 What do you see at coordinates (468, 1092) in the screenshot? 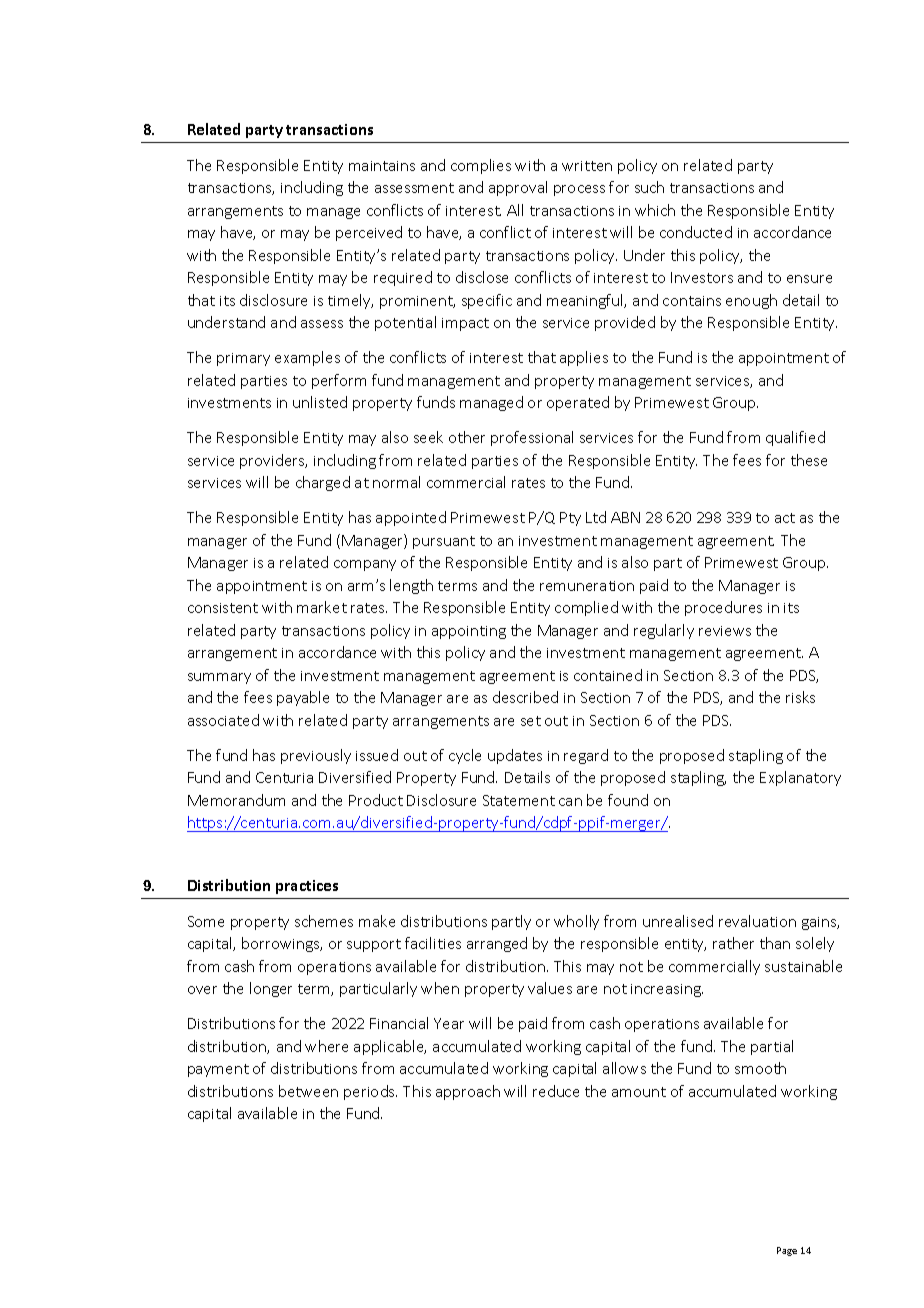
I see `approach` at bounding box center [468, 1092].
